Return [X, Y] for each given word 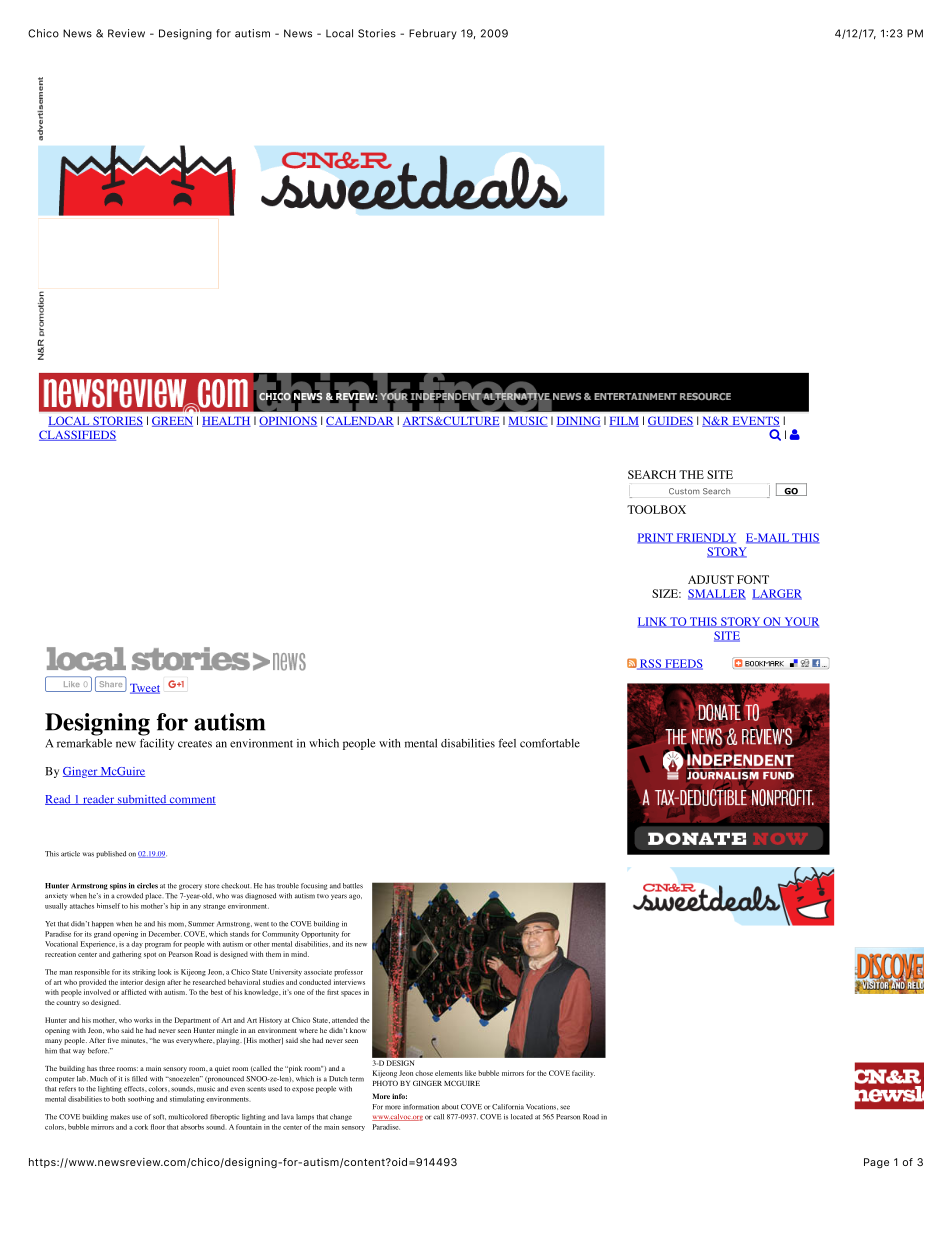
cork [141, 1127]
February [433, 34]
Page [876, 1163]
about [450, 1107]
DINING [578, 421]
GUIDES [670, 421]
